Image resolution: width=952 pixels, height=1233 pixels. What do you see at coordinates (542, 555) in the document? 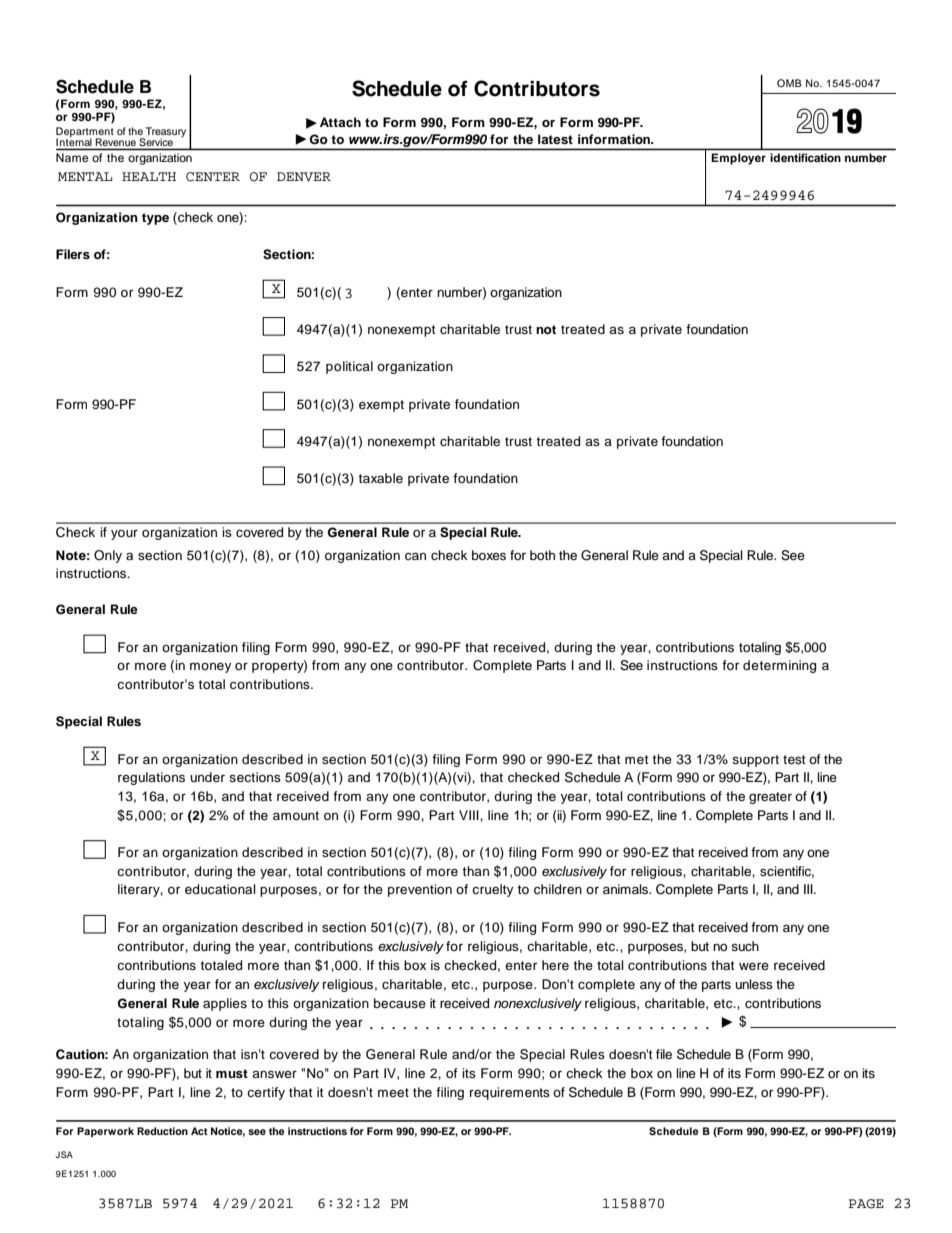
I see `both` at bounding box center [542, 555].
